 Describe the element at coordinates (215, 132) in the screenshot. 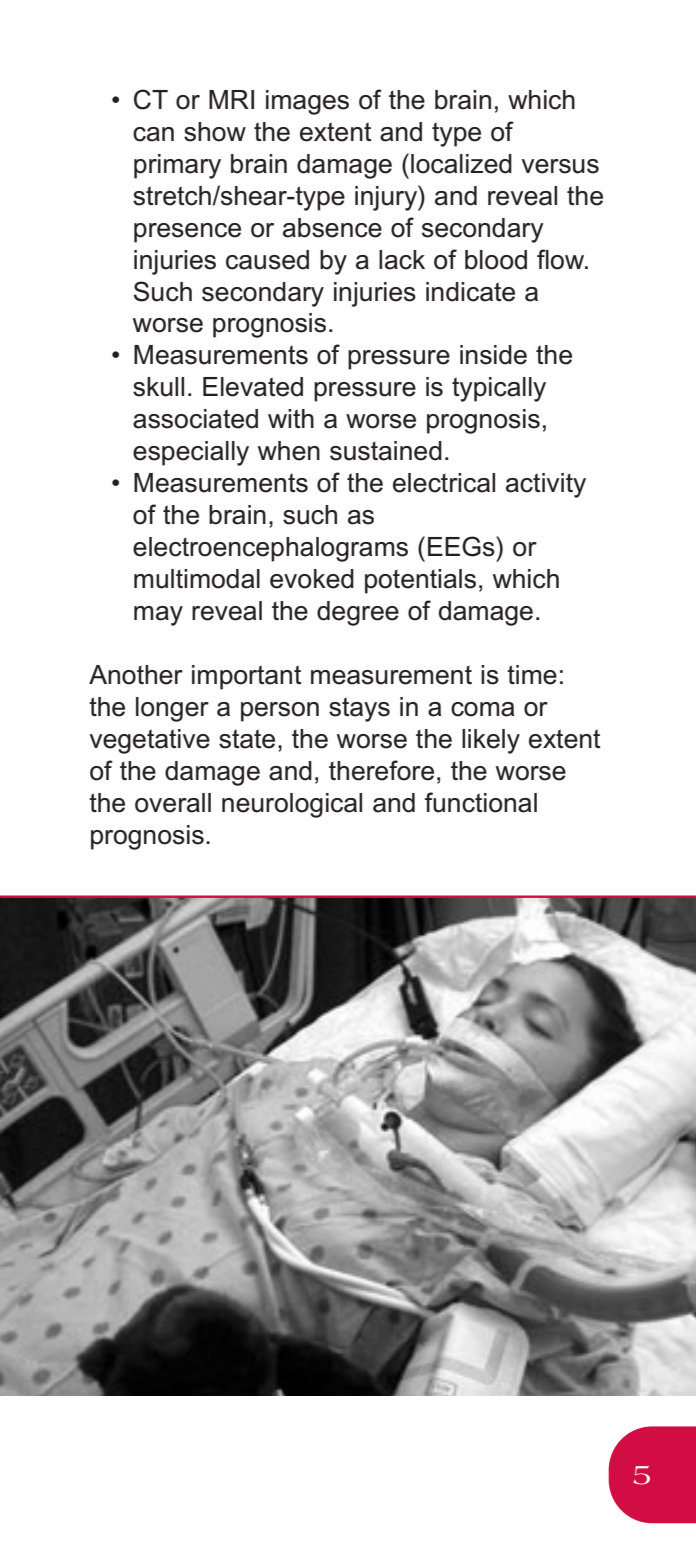

I see `show` at that location.
